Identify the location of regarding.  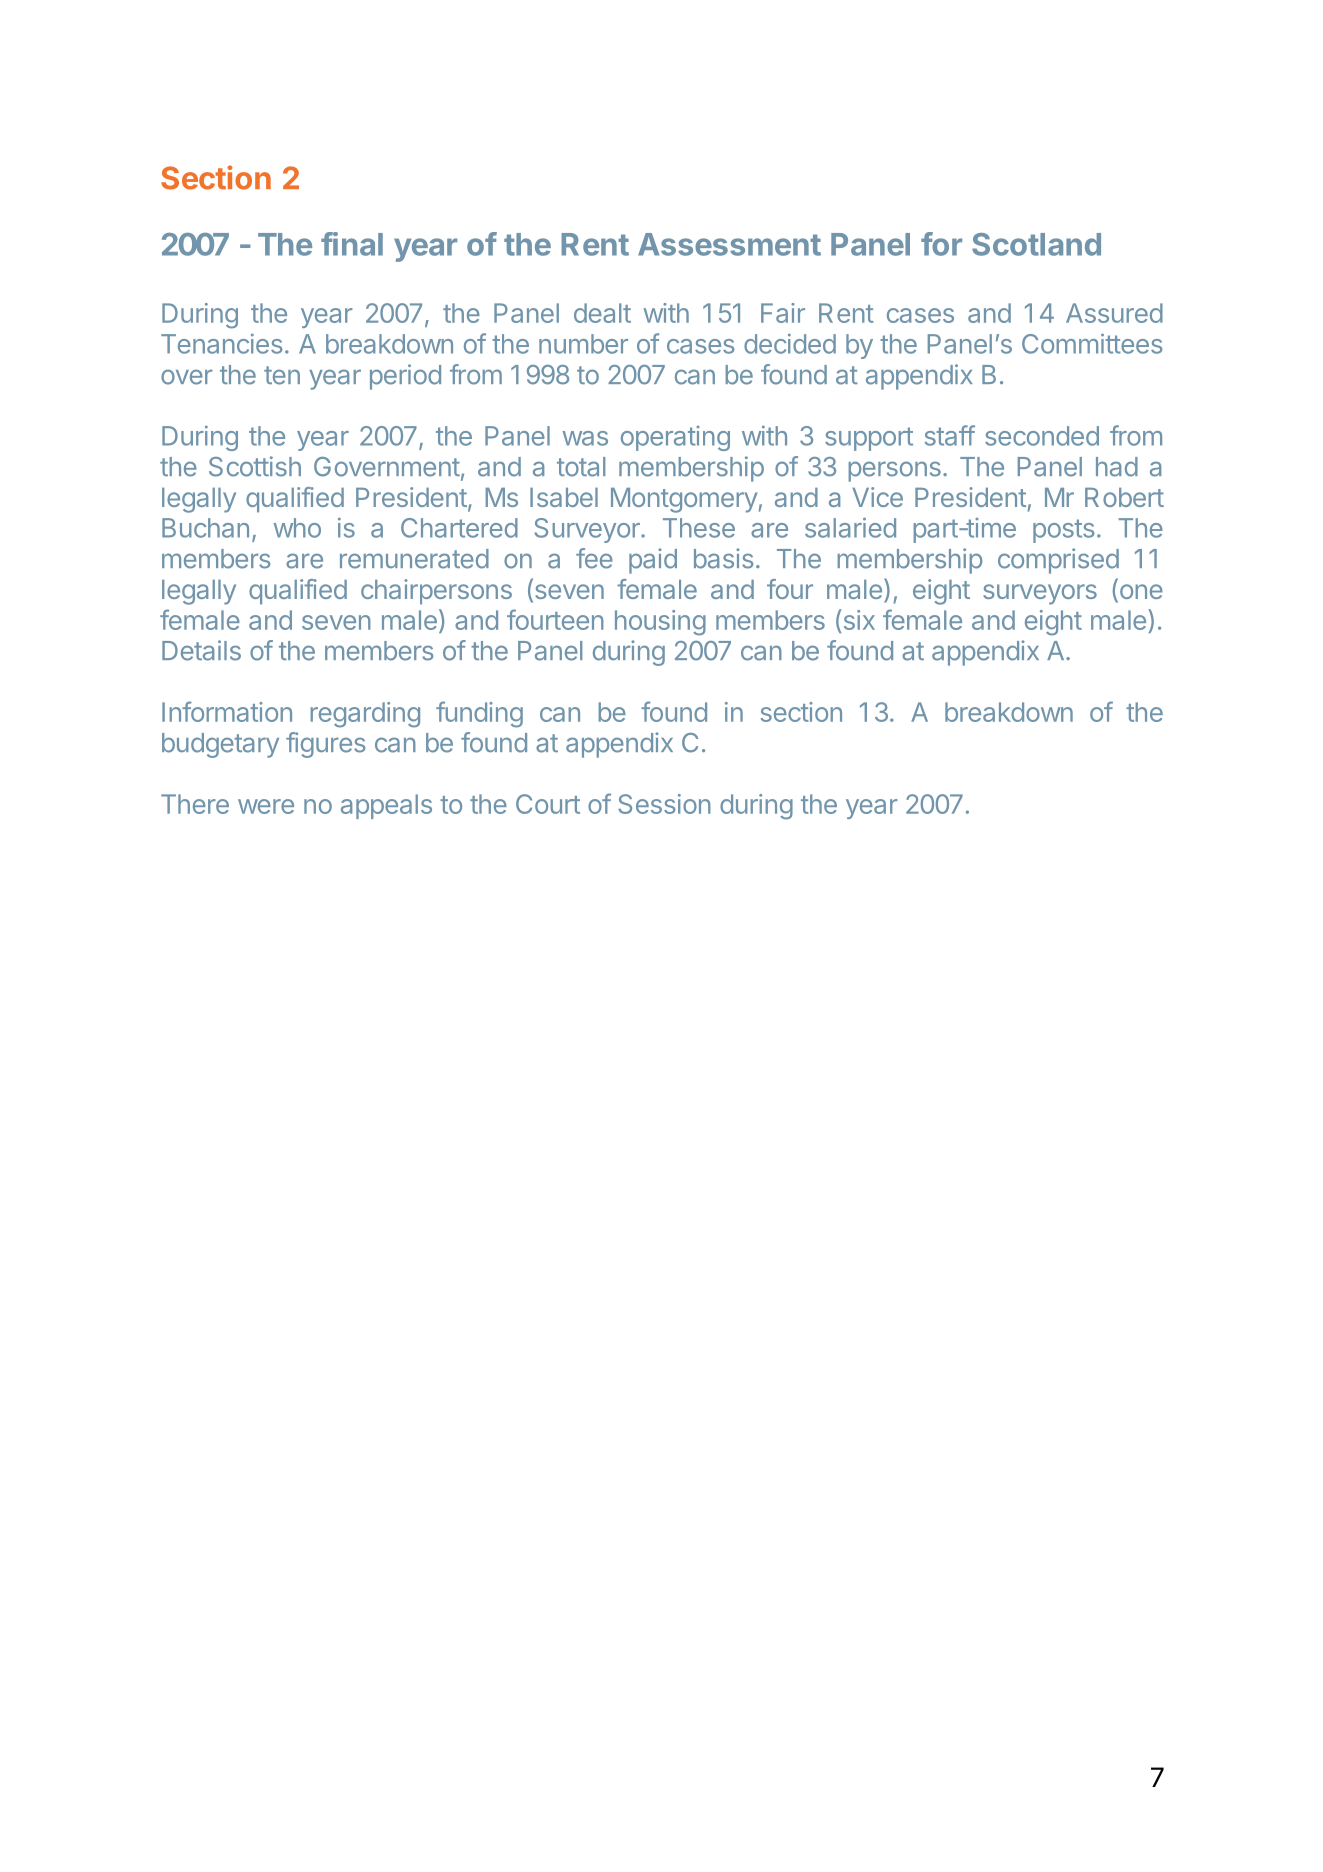
(365, 715).
